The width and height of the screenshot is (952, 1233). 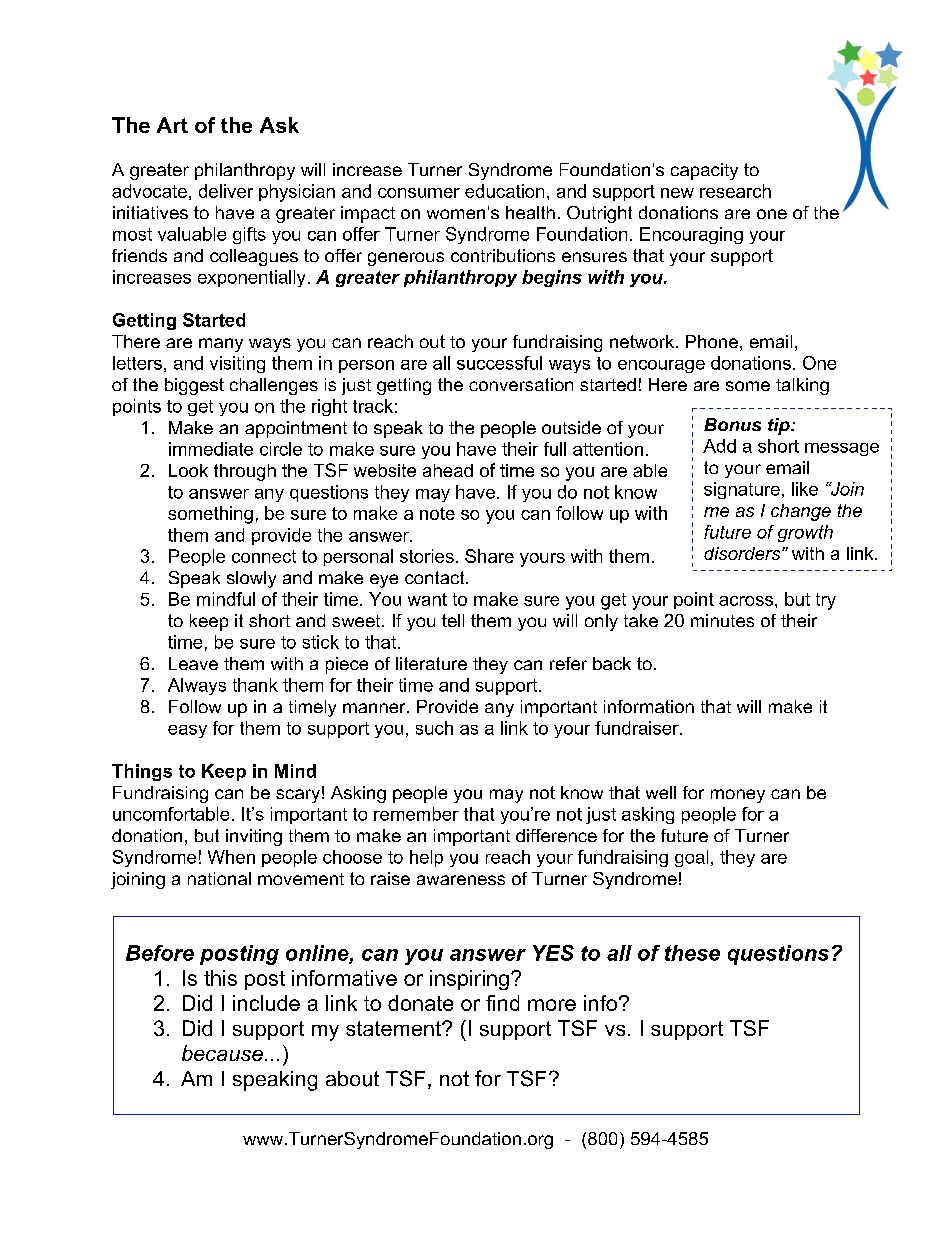 I want to click on biggest, so click(x=194, y=386).
